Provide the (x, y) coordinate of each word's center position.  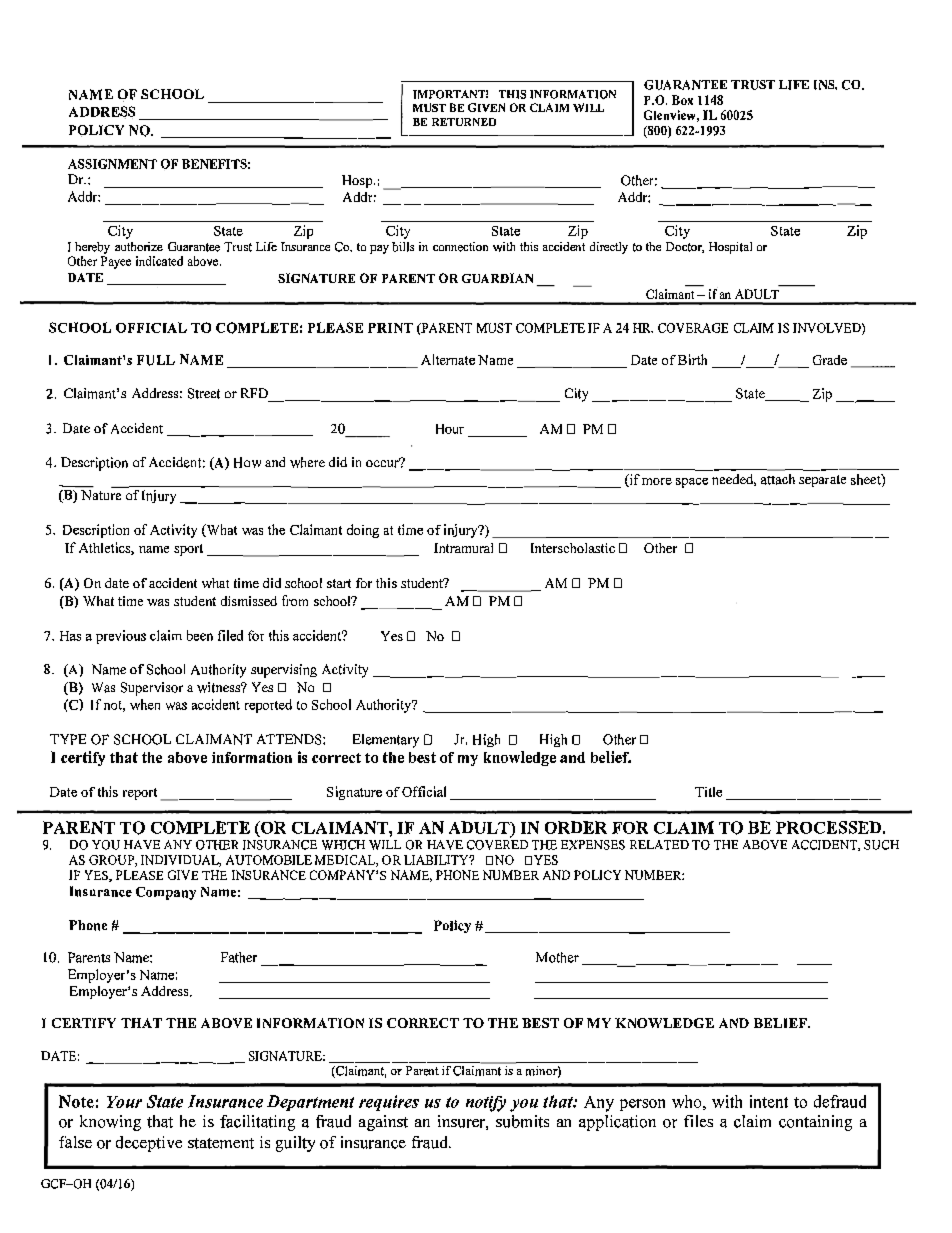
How (247, 462)
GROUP (112, 861)
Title (708, 792)
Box (682, 100)
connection (460, 247)
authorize (139, 246)
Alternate (448, 359)
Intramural (463, 548)
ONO (500, 860)
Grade (830, 360)
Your (124, 1102)
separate (822, 481)
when (145, 704)
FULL (156, 360)
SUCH (881, 845)
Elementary (386, 741)
